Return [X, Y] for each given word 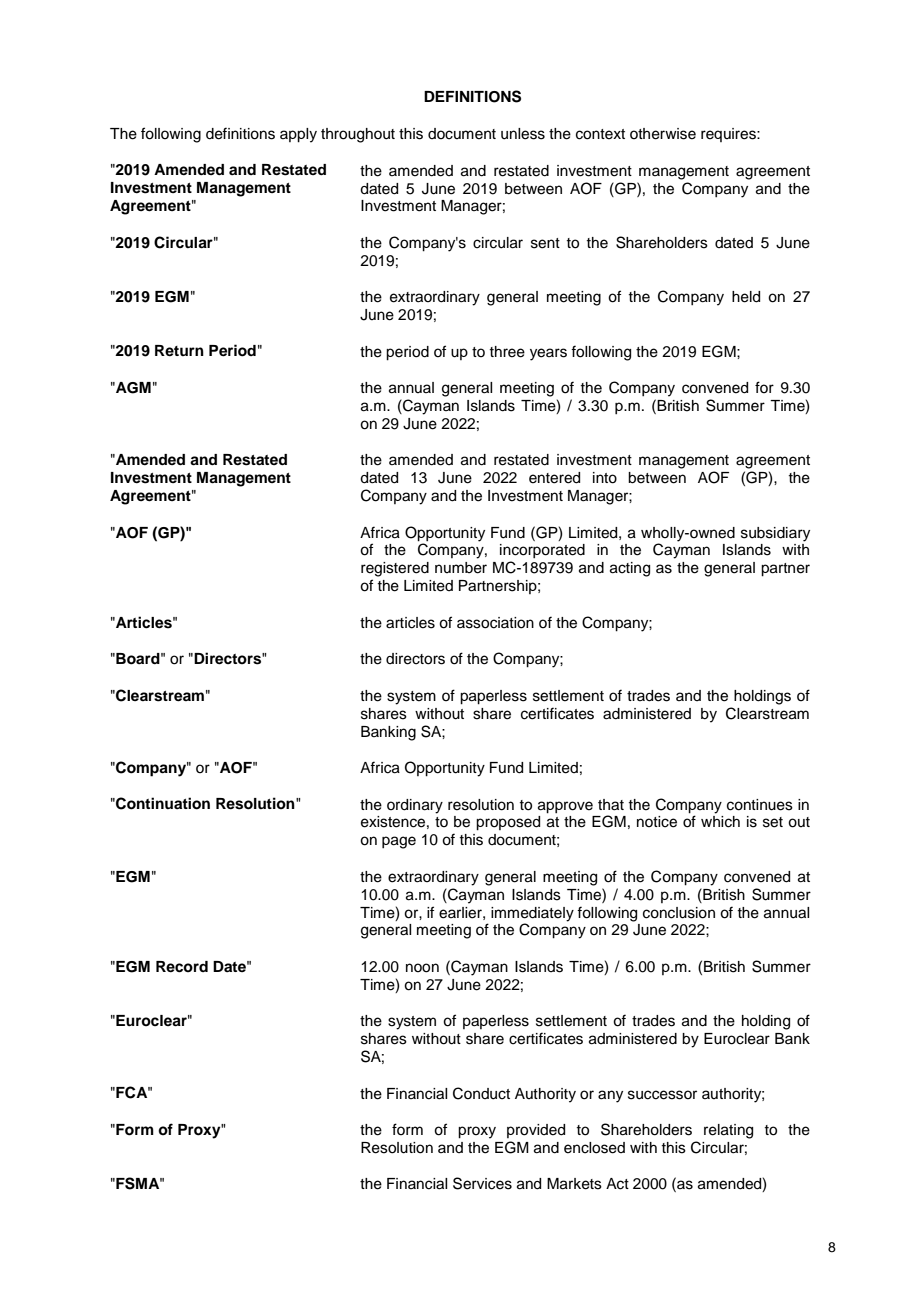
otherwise [663, 134]
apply [298, 135]
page [399, 842]
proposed [508, 823]
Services [482, 1183]
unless [523, 134]
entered [554, 478]
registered [395, 569]
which [720, 822]
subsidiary [775, 534]
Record [182, 967]
